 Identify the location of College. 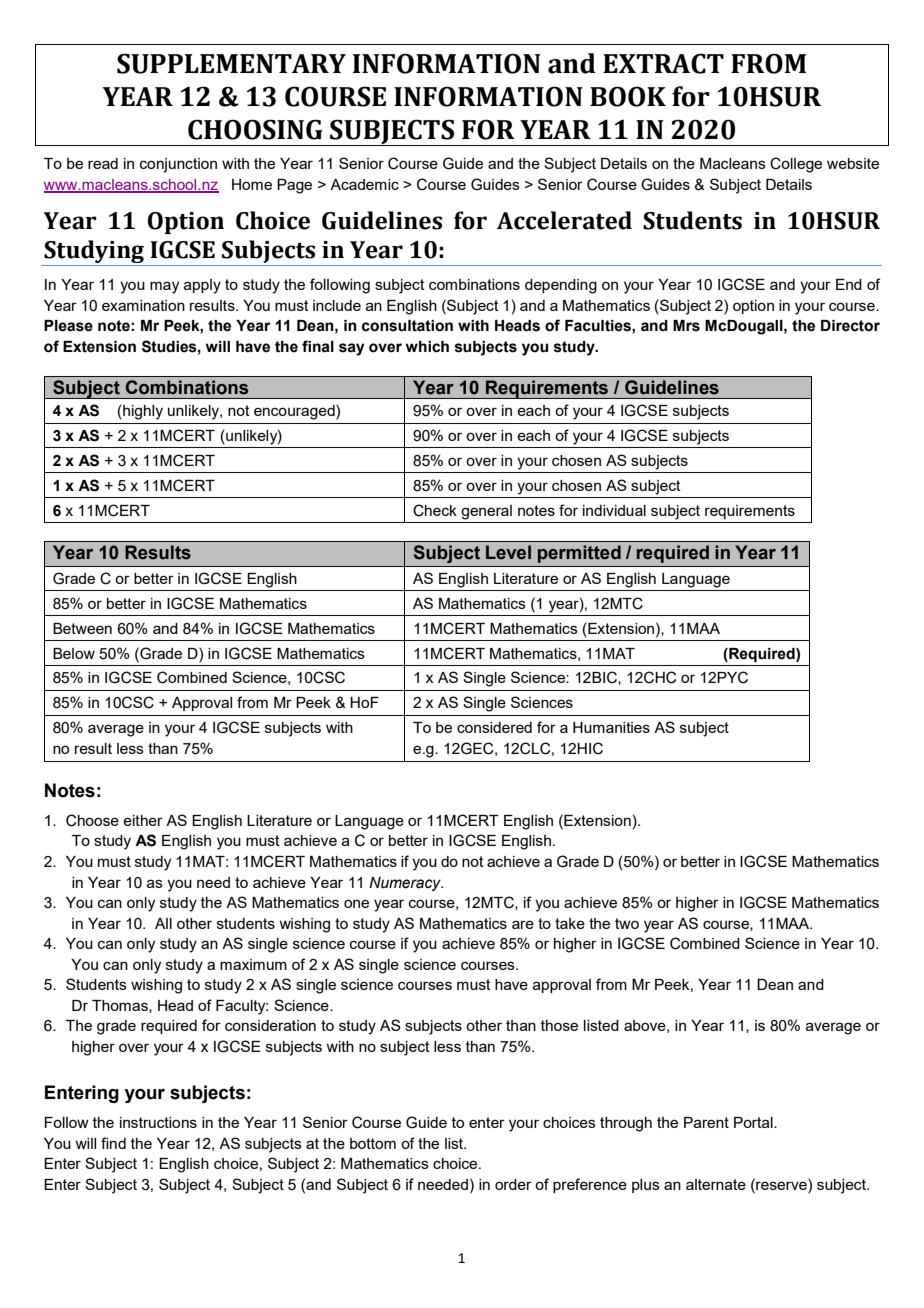
(796, 165).
